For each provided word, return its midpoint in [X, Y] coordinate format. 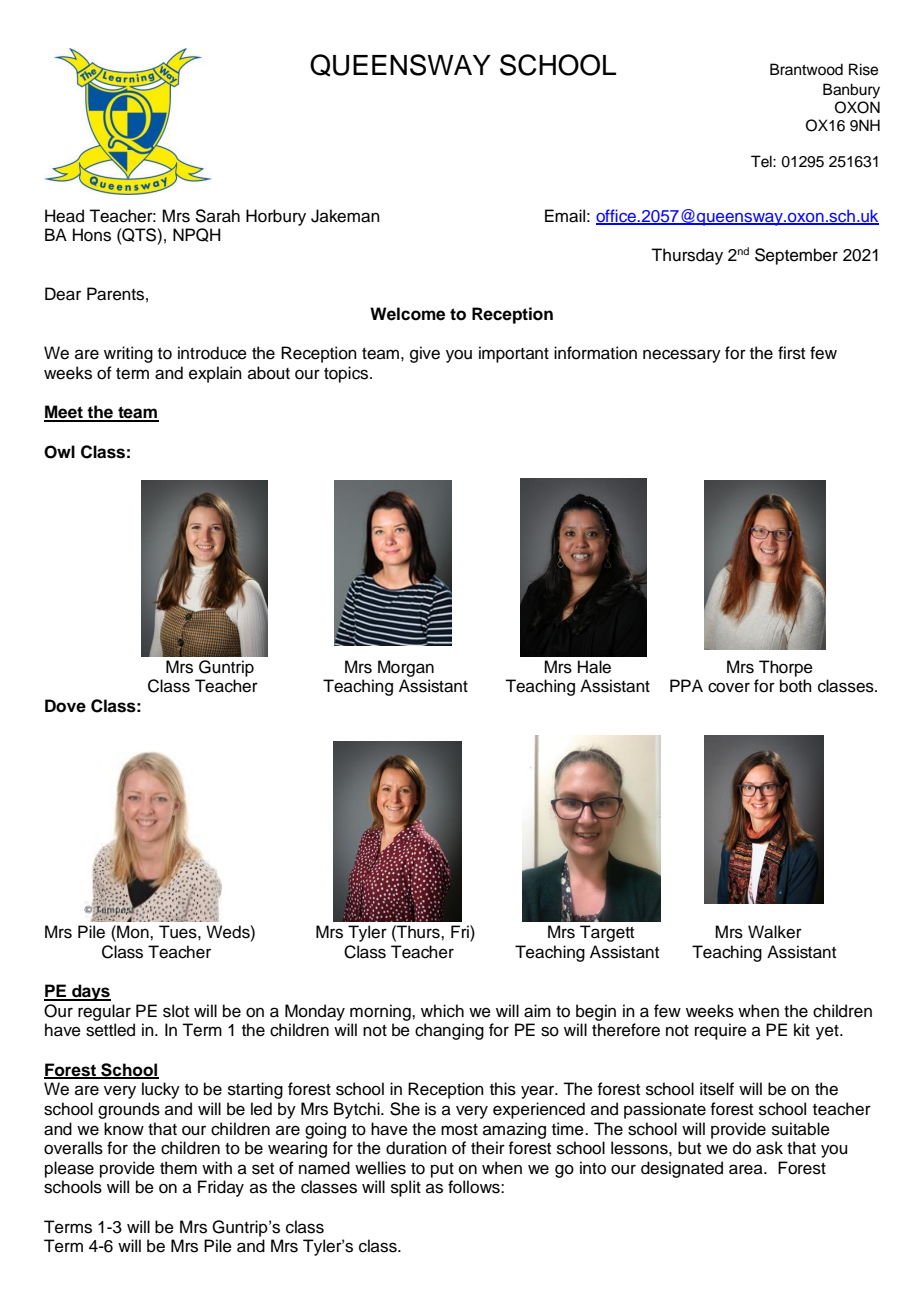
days [90, 992]
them [178, 1168]
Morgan [406, 668]
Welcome [407, 314]
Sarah [217, 216]
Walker [775, 932]
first [791, 353]
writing [128, 354]
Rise [863, 69]
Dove [65, 706]
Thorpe [786, 668]
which [442, 1011]
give [425, 354]
